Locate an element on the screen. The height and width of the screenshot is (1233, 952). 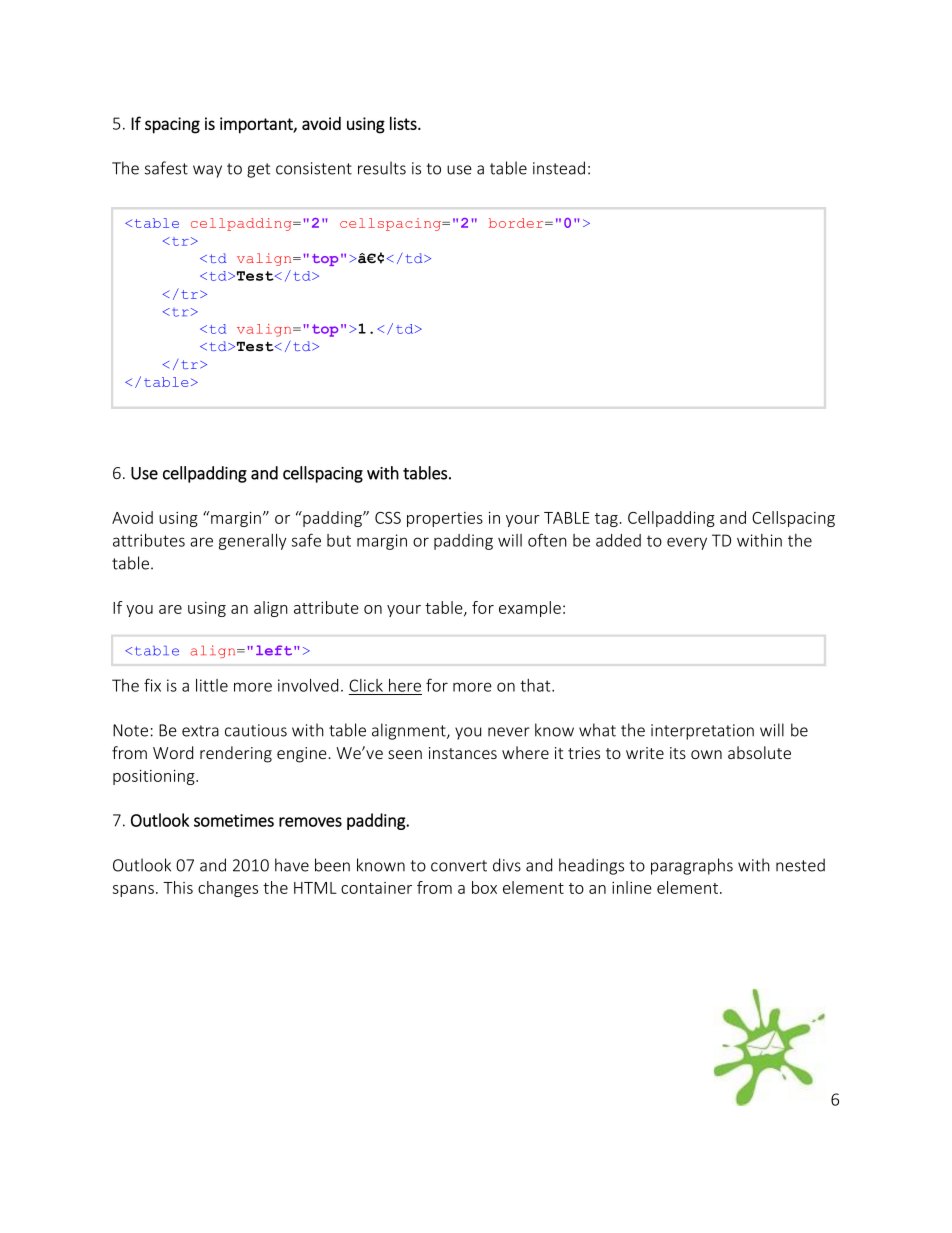
generally is located at coordinates (253, 542).
